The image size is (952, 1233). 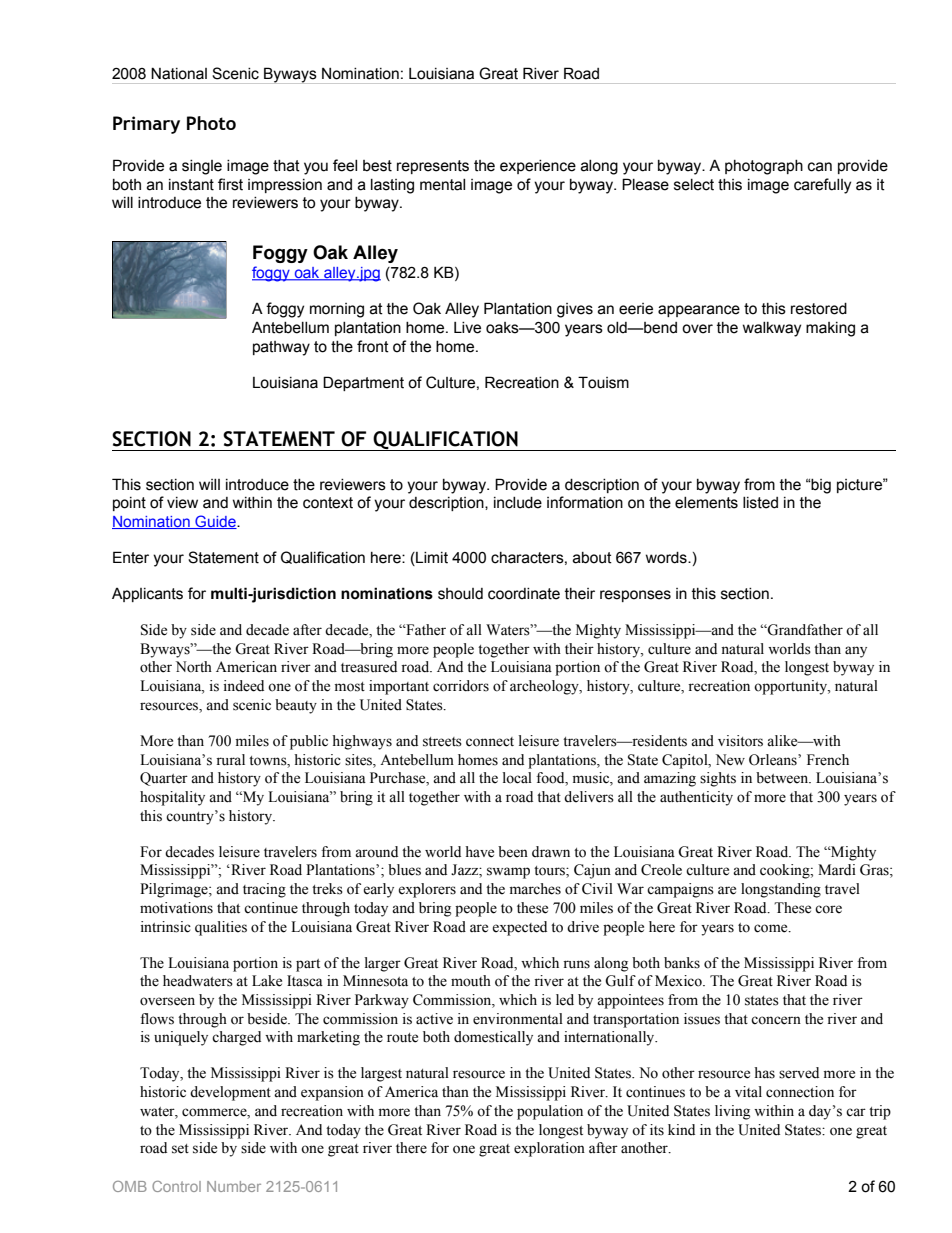 What do you see at coordinates (461, 686) in the screenshot?
I see `corridors` at bounding box center [461, 686].
